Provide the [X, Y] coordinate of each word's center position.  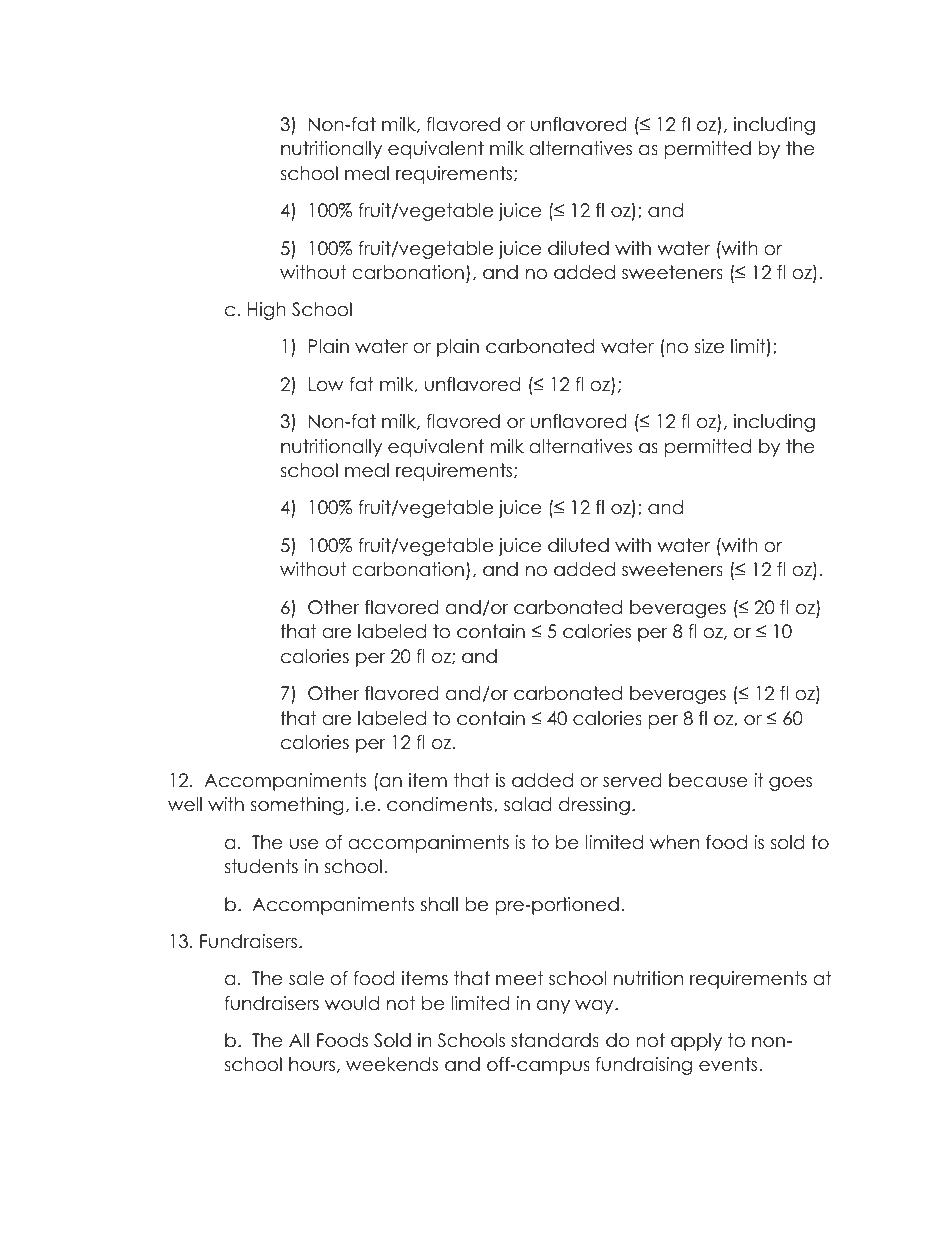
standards [555, 1040]
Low [326, 384]
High [267, 311]
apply [696, 1042]
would [352, 1003]
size [709, 346]
